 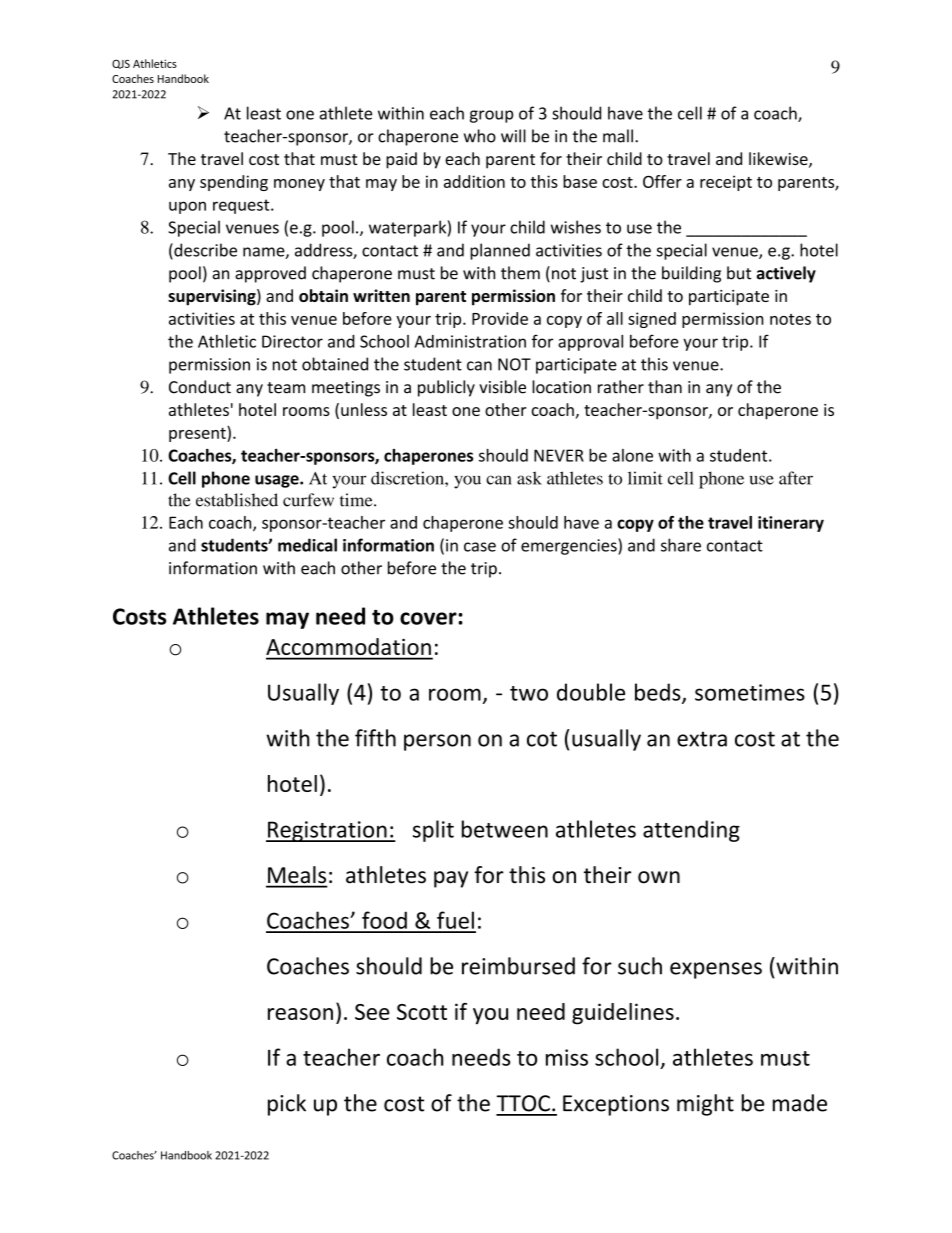 What do you see at coordinates (375, 738) in the screenshot?
I see `fifth` at bounding box center [375, 738].
